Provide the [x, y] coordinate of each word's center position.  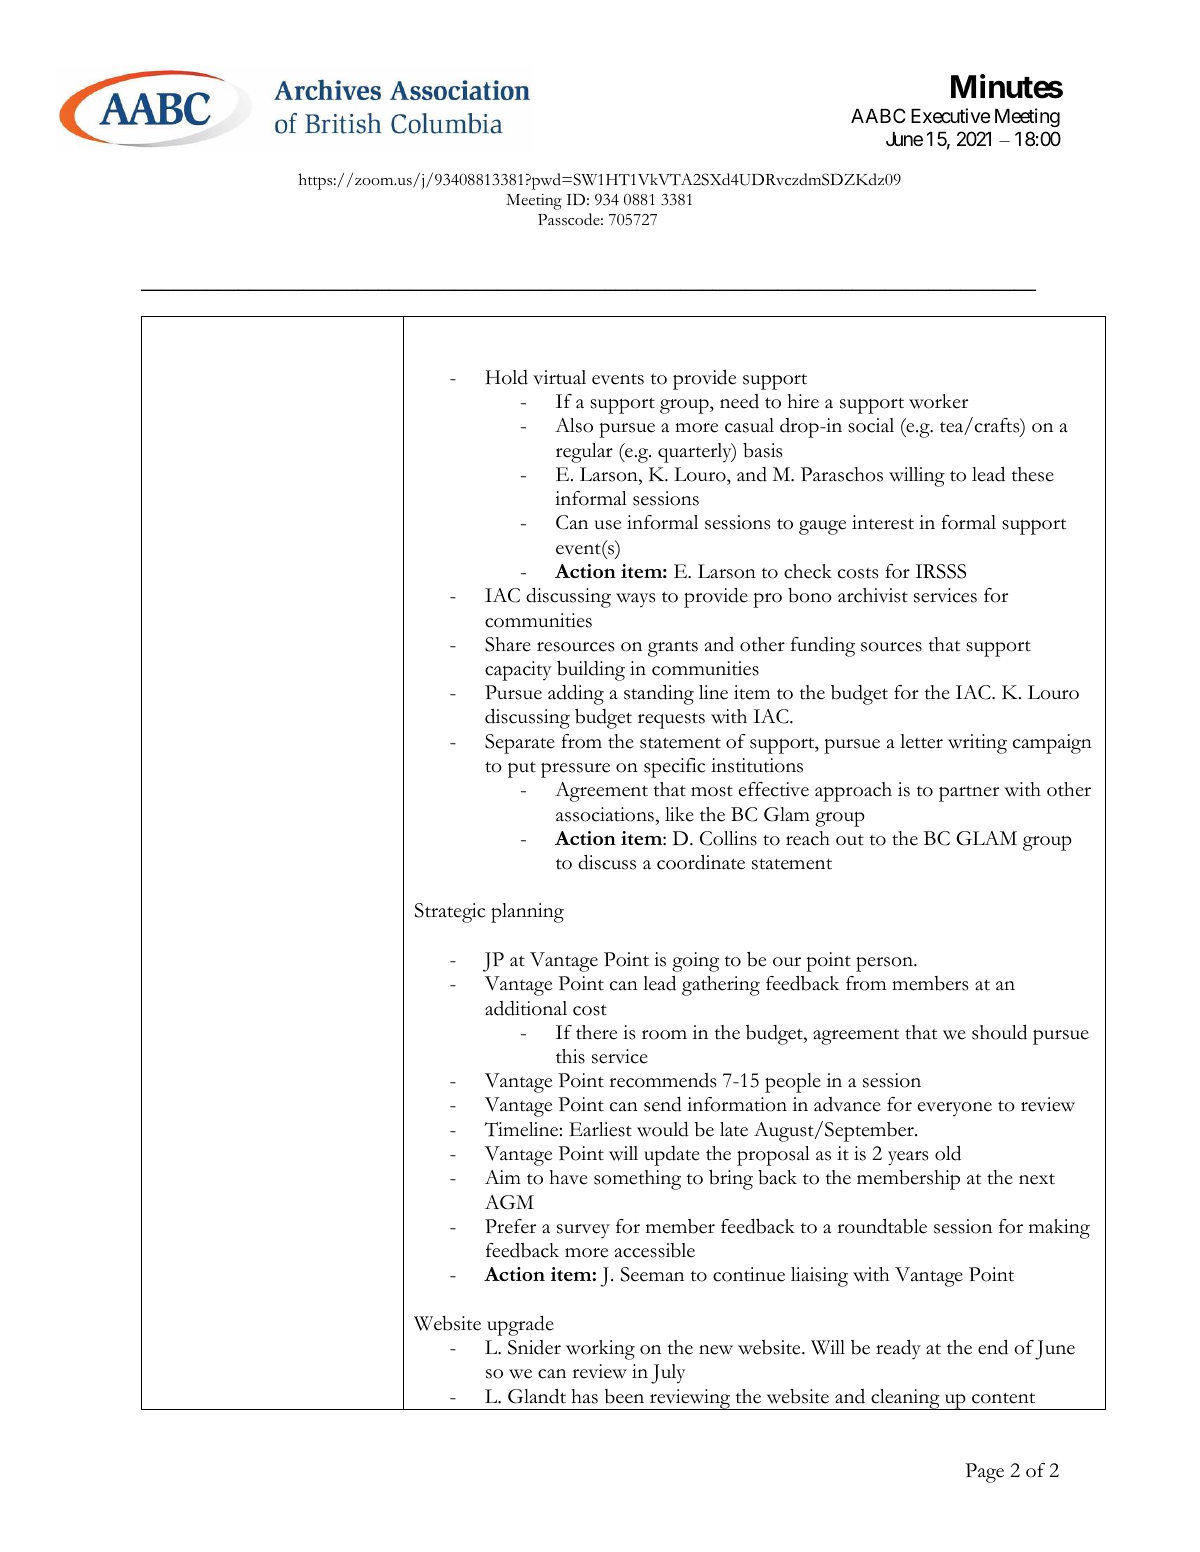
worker [938, 401]
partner [969, 794]
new [716, 1350]
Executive [950, 116]
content [1003, 1398]
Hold [507, 377]
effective [774, 789]
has [584, 1396]
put [522, 770]
